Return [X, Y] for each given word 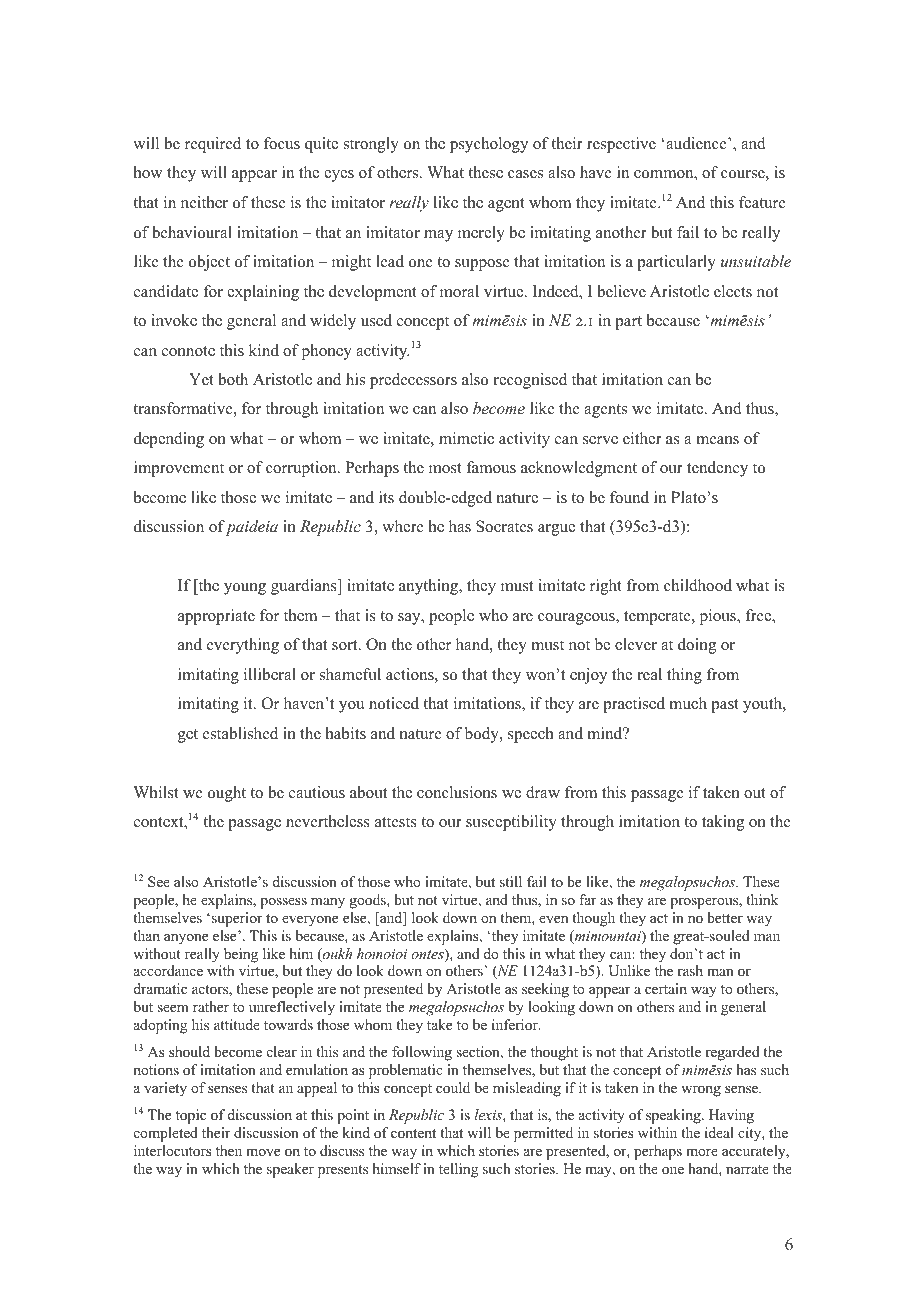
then [229, 1150]
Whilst [156, 792]
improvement [179, 469]
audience [696, 143]
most [445, 468]
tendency [717, 469]
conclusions [457, 792]
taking [723, 823]
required [213, 145]
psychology [489, 145]
